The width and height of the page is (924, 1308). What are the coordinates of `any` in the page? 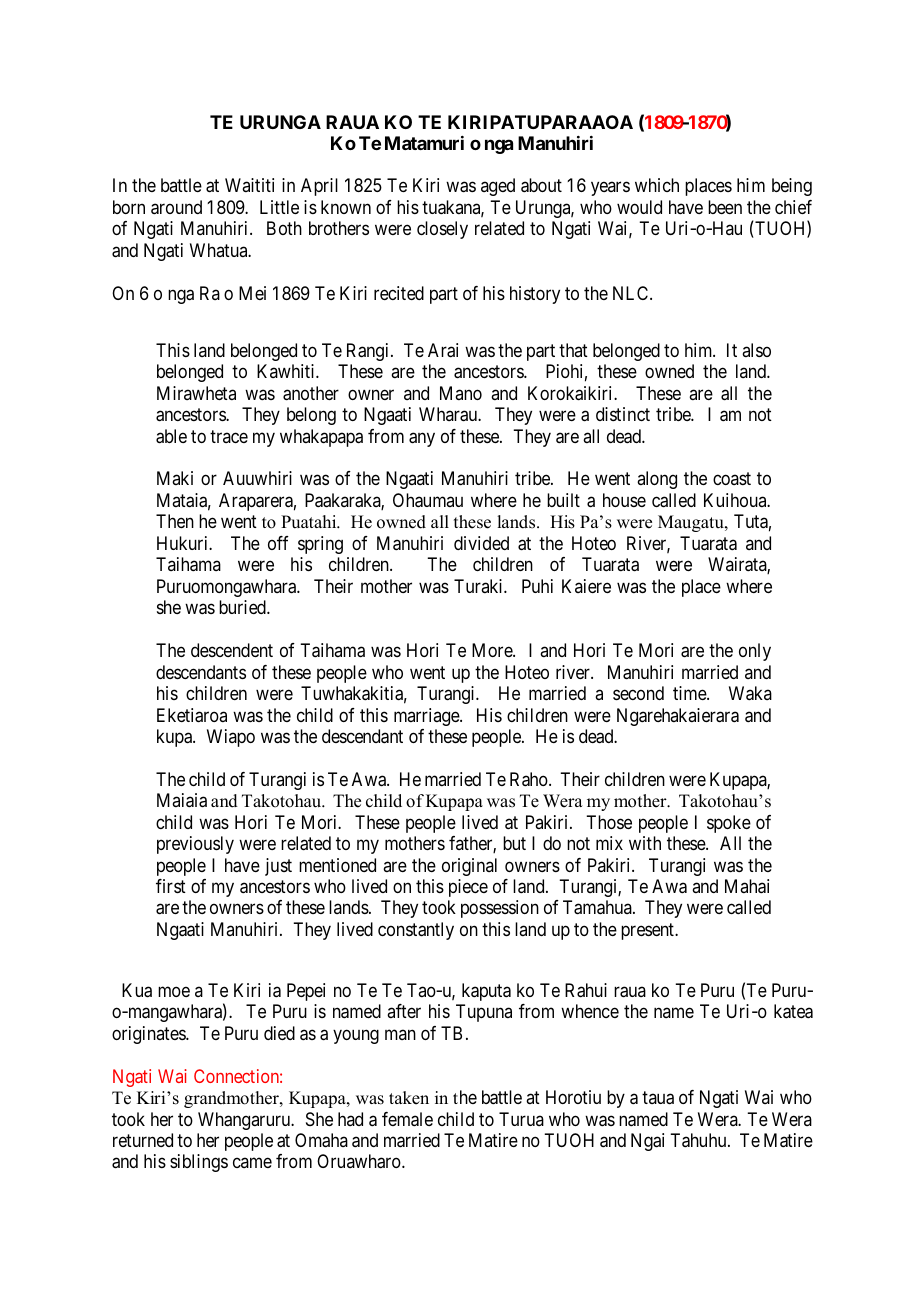 It's located at (422, 439).
